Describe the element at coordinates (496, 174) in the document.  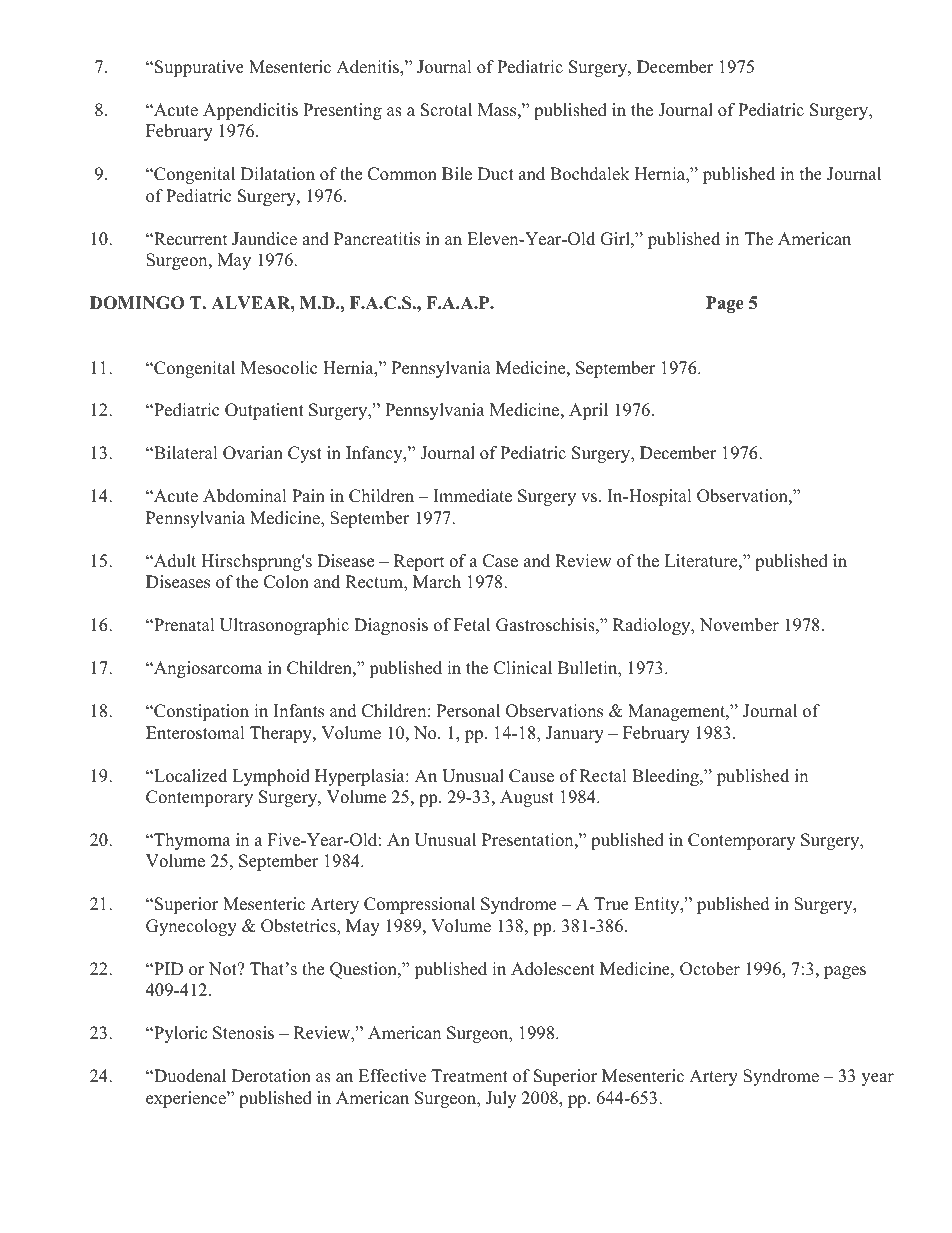
I see `Duct` at that location.
